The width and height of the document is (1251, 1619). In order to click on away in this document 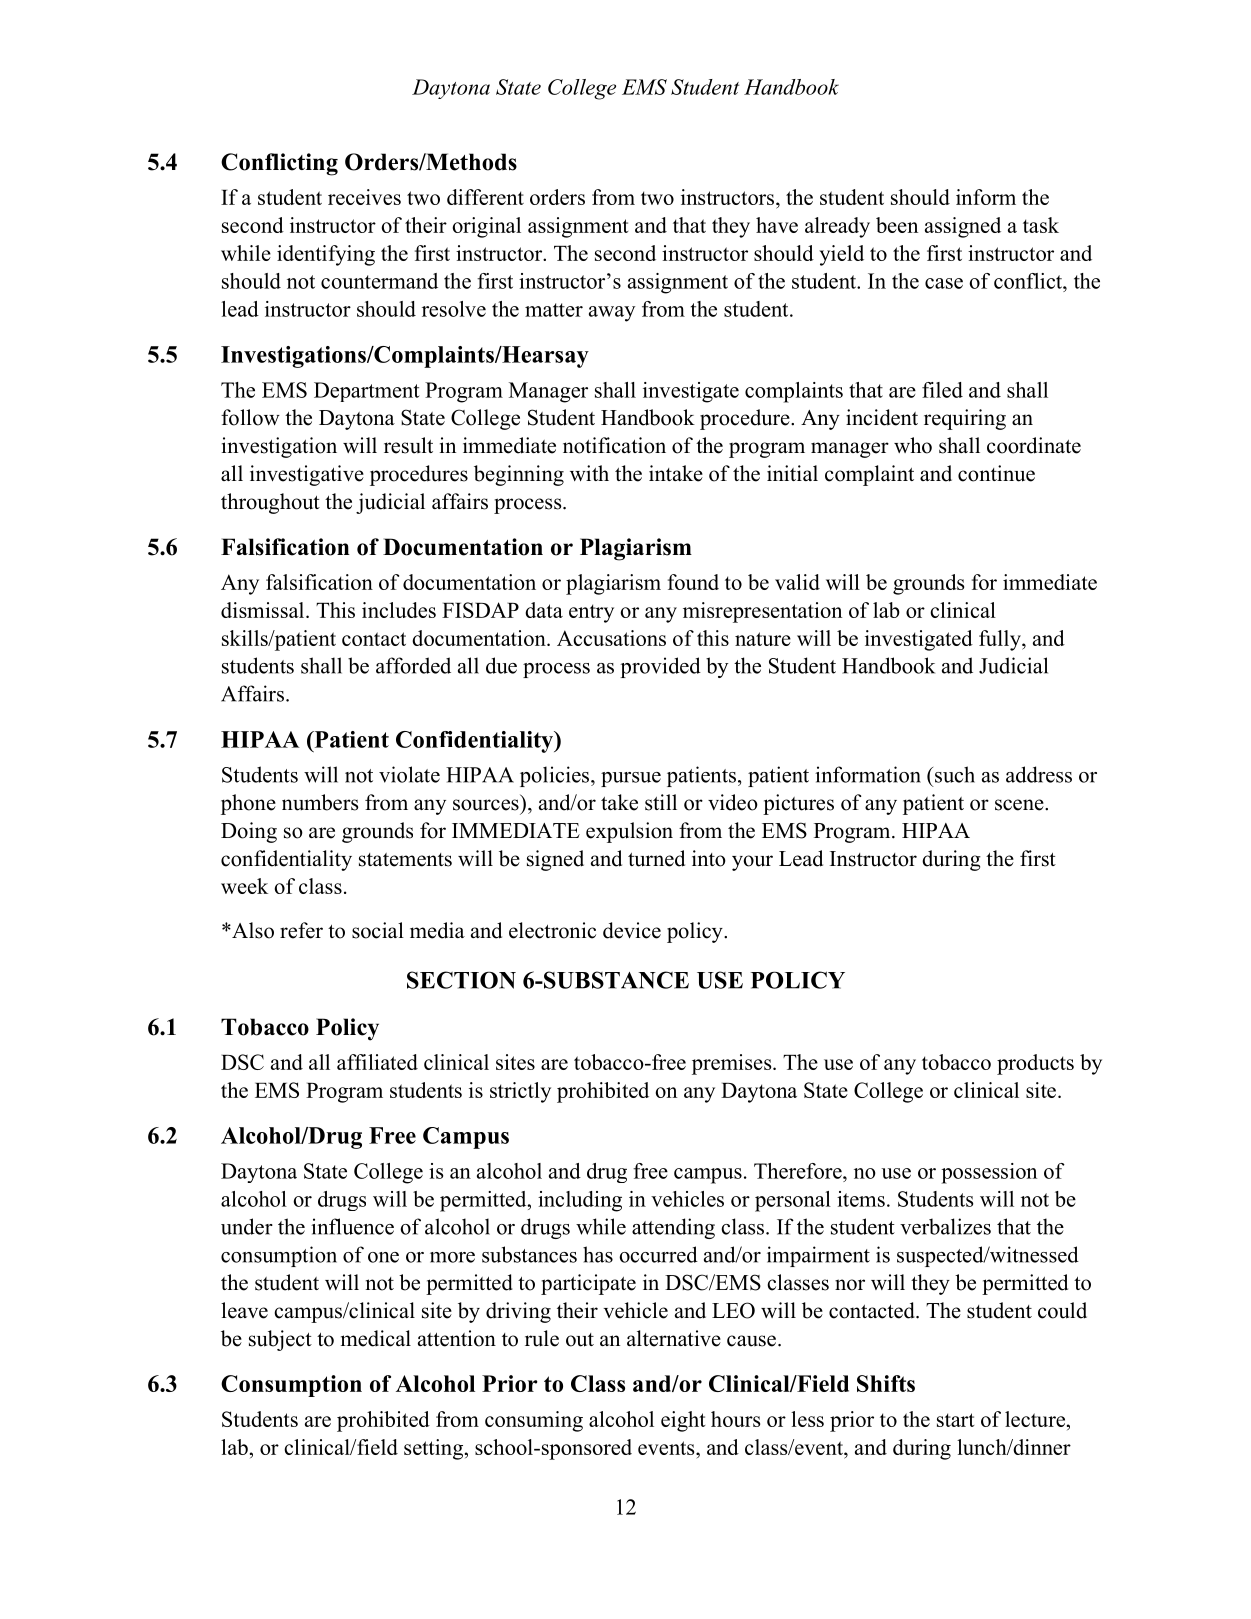, I will do `click(612, 314)`.
